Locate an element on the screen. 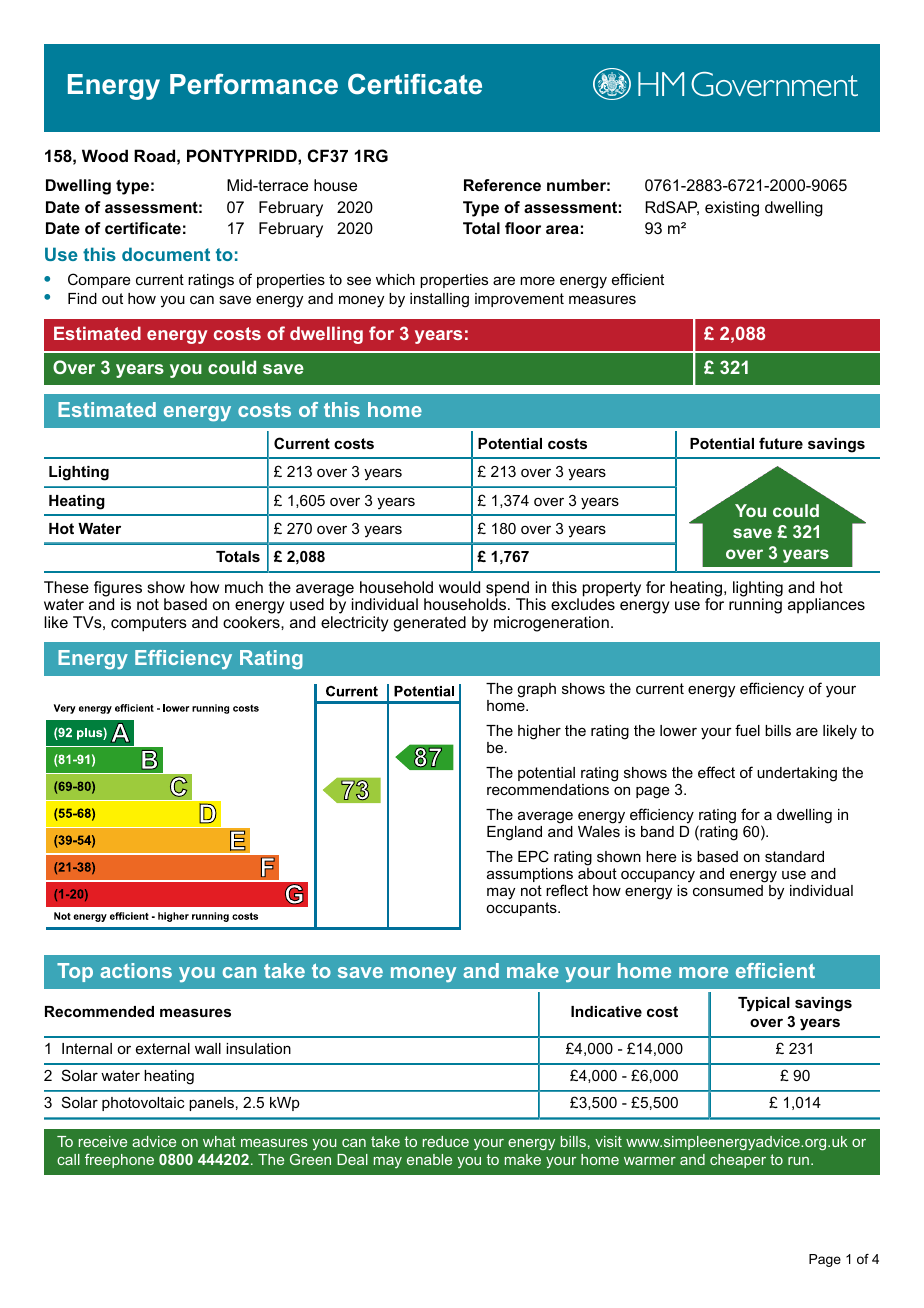 This screenshot has width=924, height=1308. future is located at coordinates (781, 443).
